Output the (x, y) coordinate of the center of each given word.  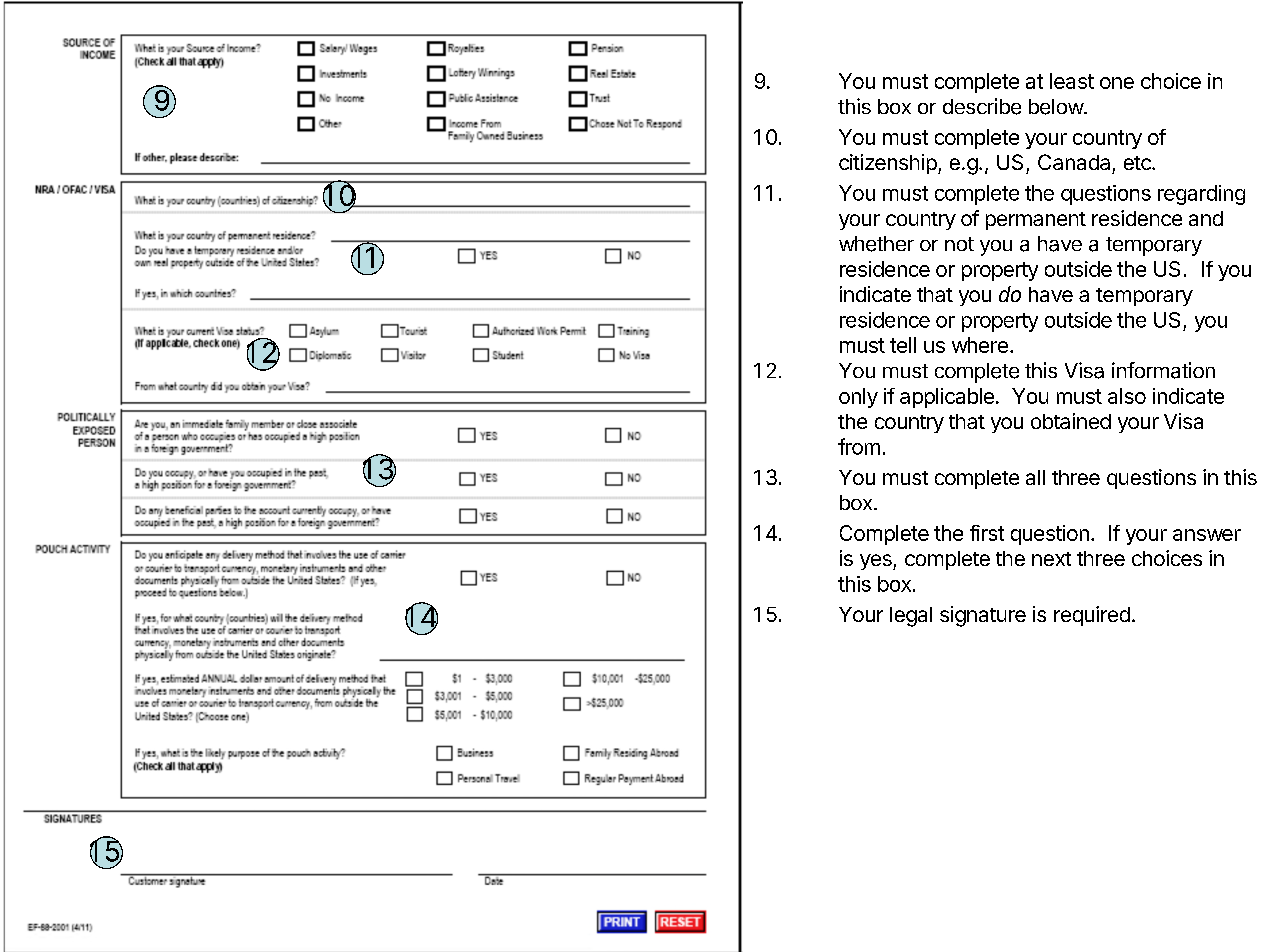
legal (911, 617)
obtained (1071, 421)
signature (983, 616)
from (859, 446)
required (1092, 616)
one (1117, 83)
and (1206, 218)
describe (982, 106)
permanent (1036, 221)
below (1057, 107)
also (1127, 396)
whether (876, 244)
